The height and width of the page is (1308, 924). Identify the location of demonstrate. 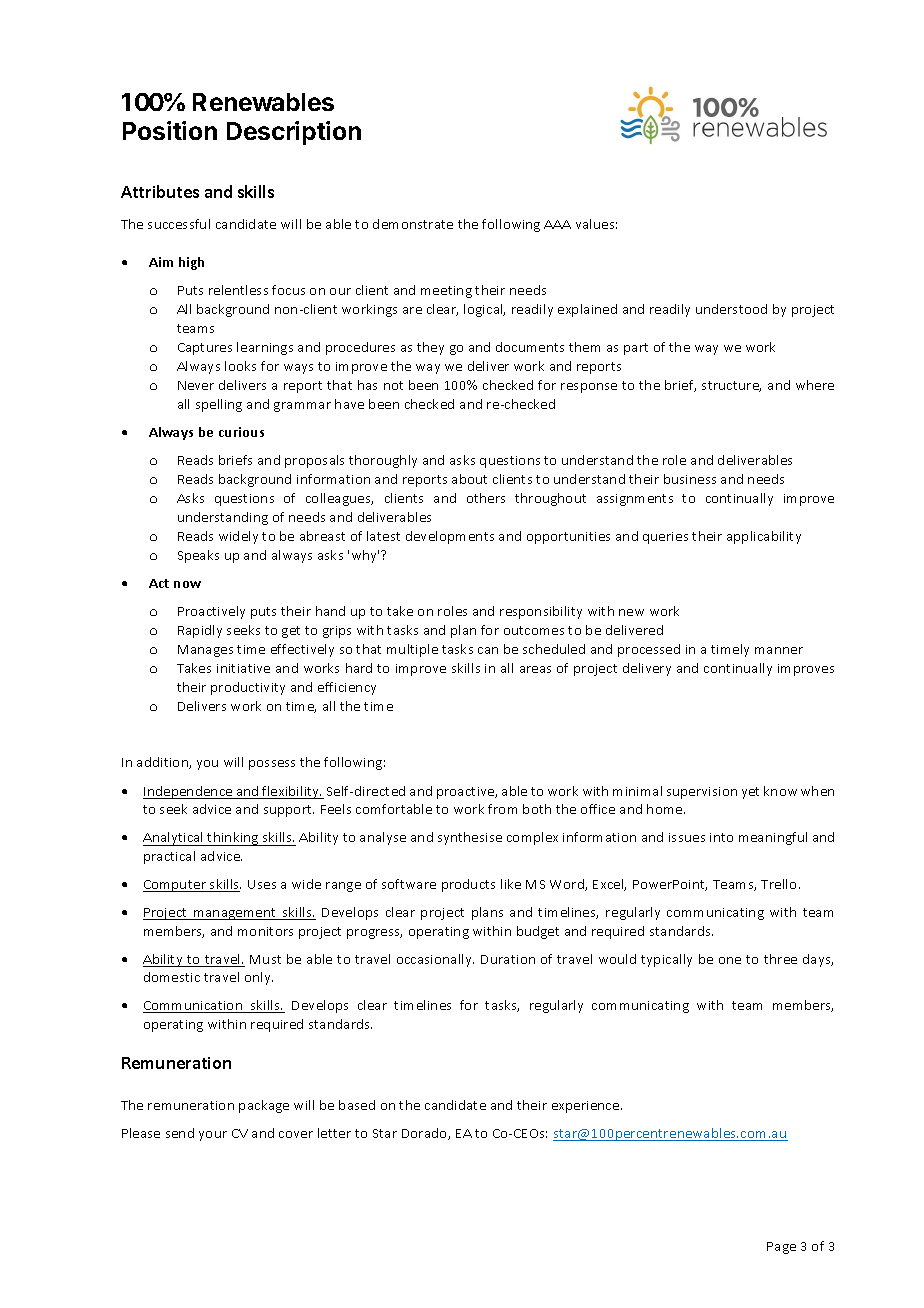
(413, 224).
